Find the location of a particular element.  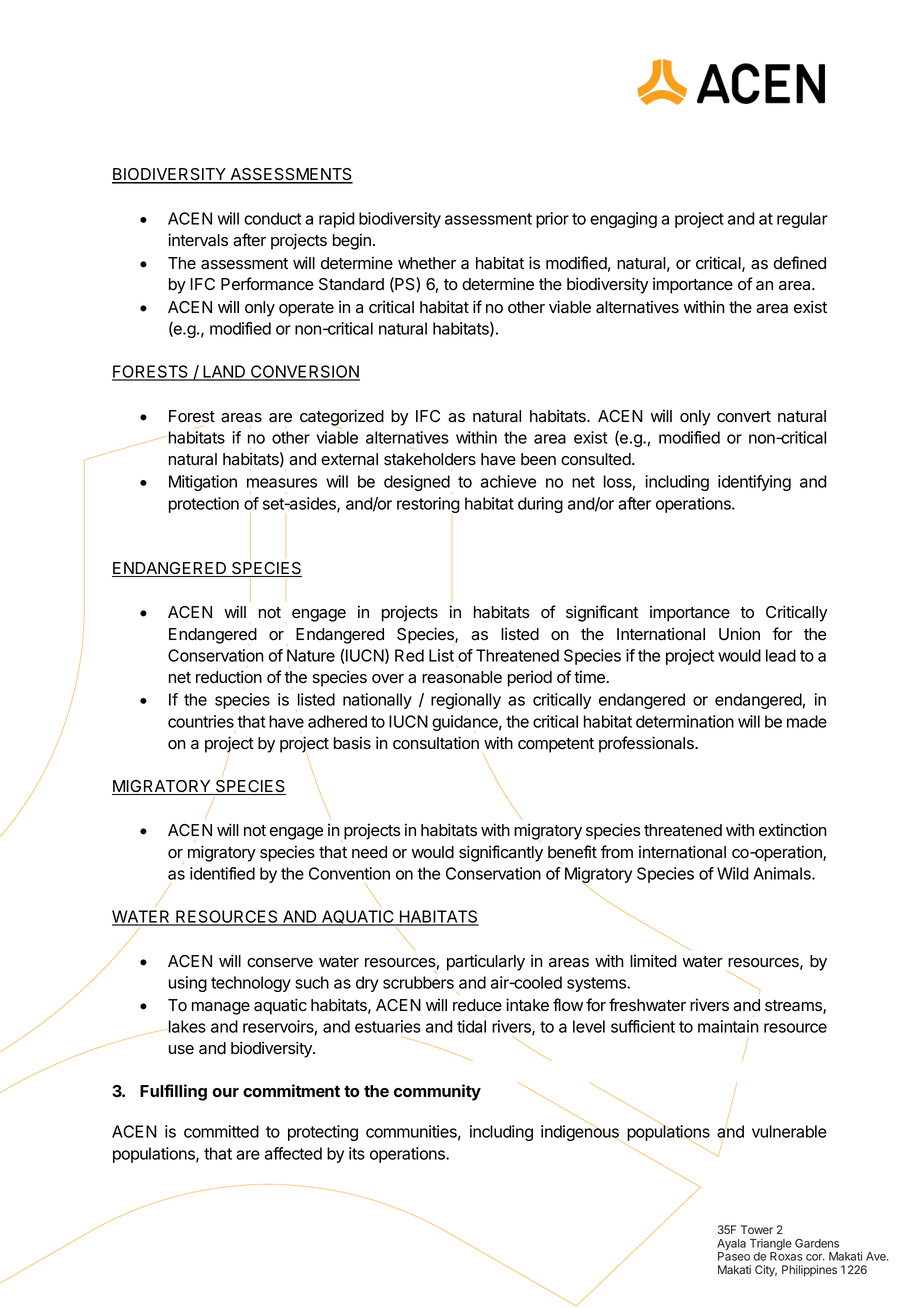

affected is located at coordinates (293, 1153).
